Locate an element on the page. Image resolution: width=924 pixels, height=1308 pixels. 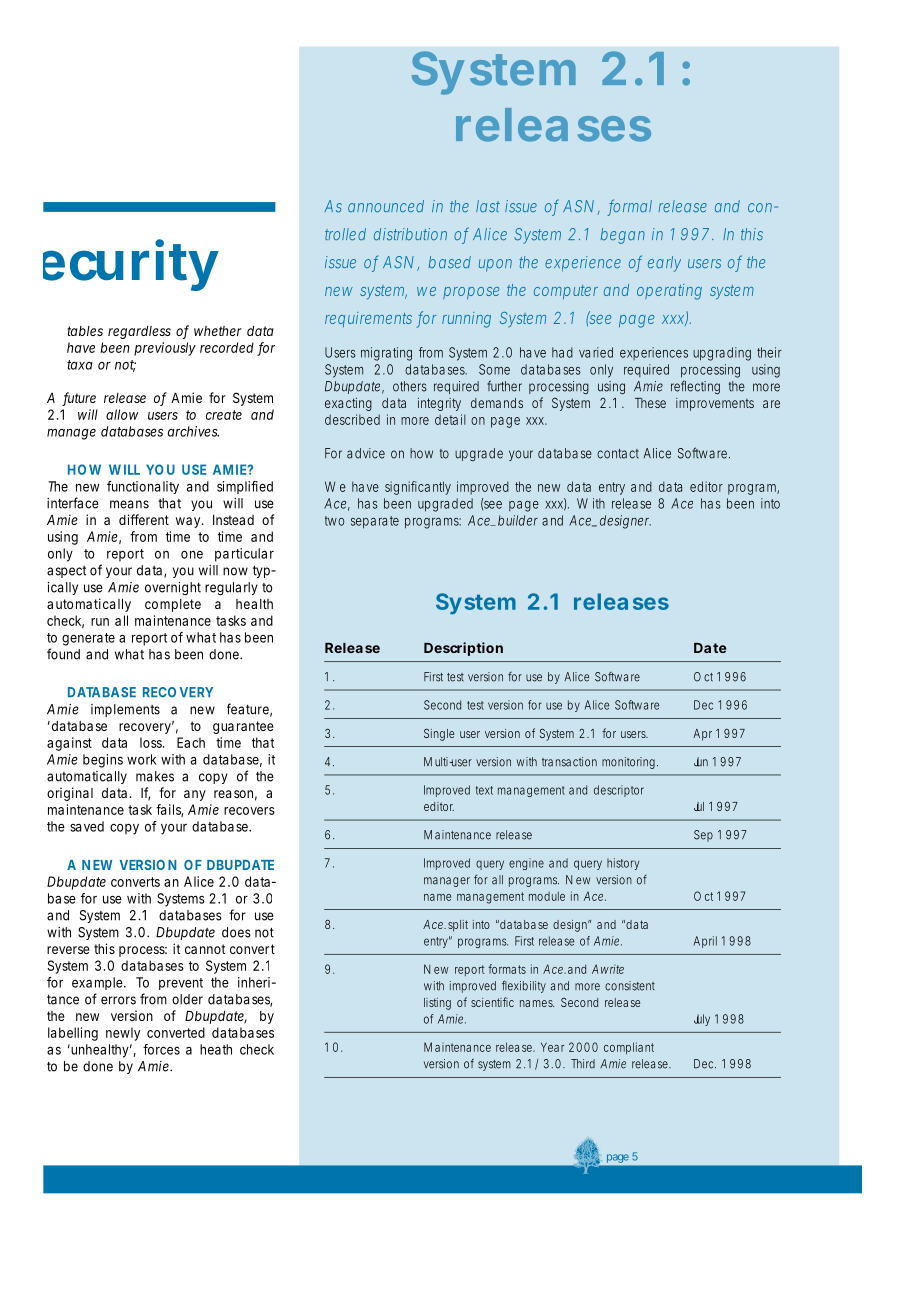
Description is located at coordinates (463, 649).
